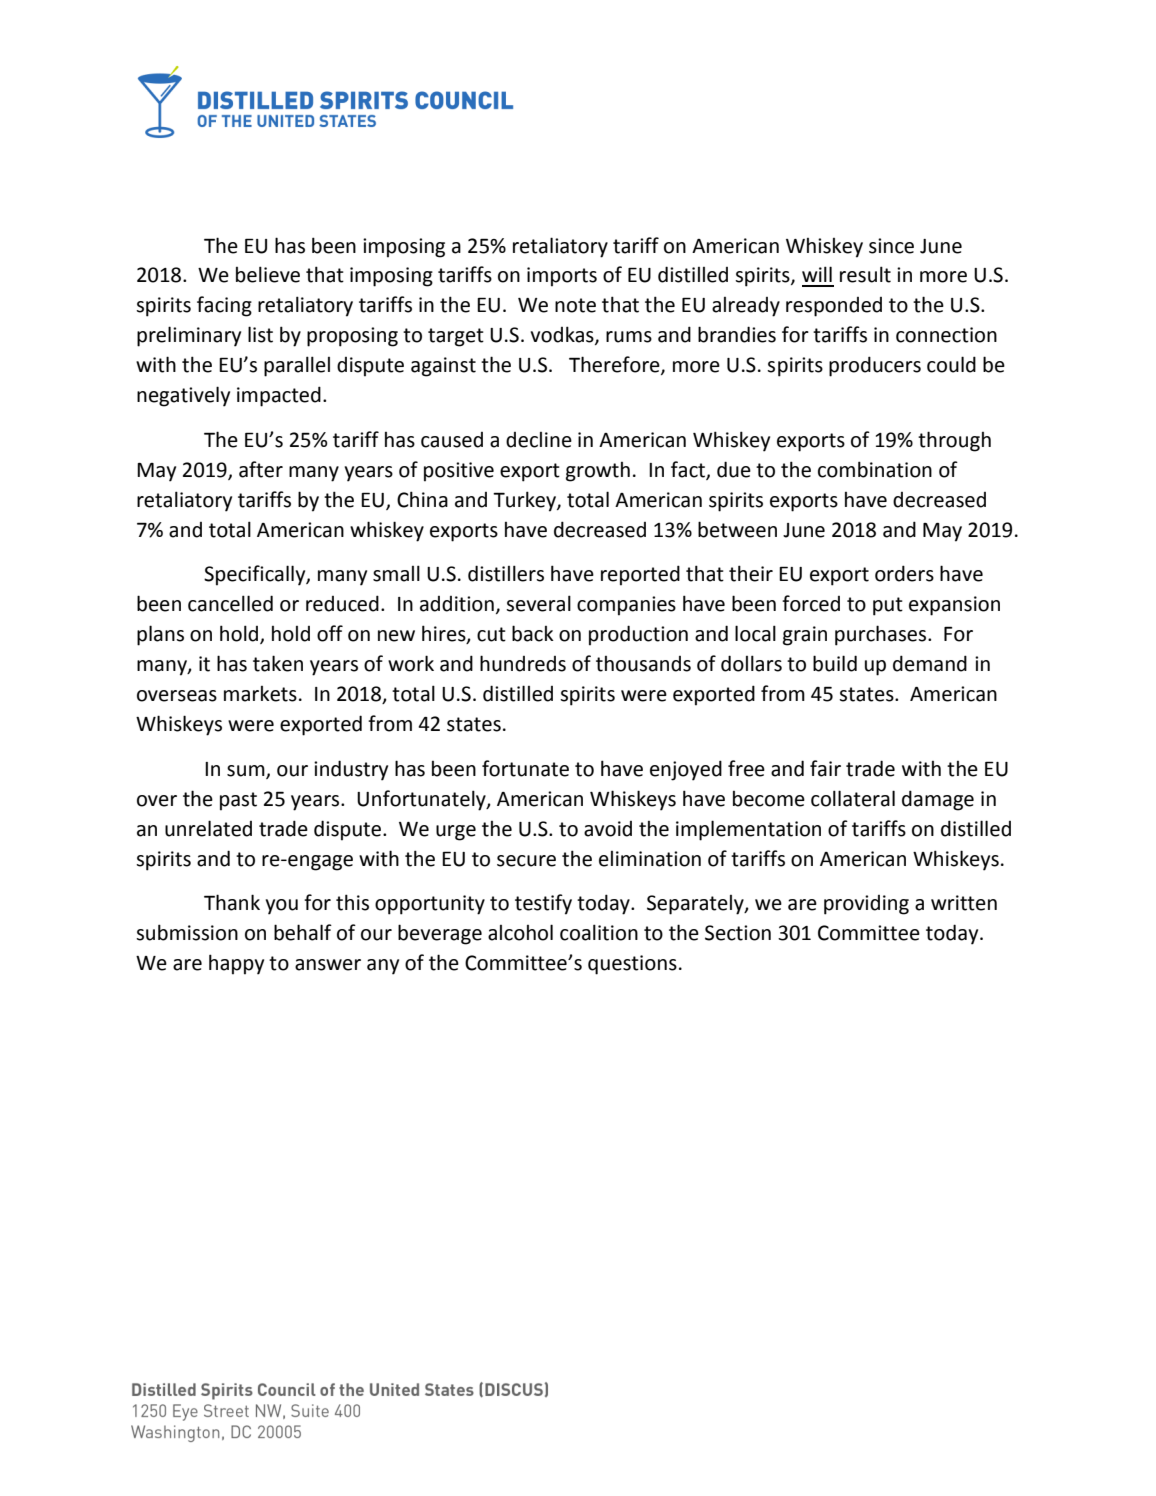 This page has height=1496, width=1156. What do you see at coordinates (268, 274) in the page?
I see `believe` at bounding box center [268, 274].
